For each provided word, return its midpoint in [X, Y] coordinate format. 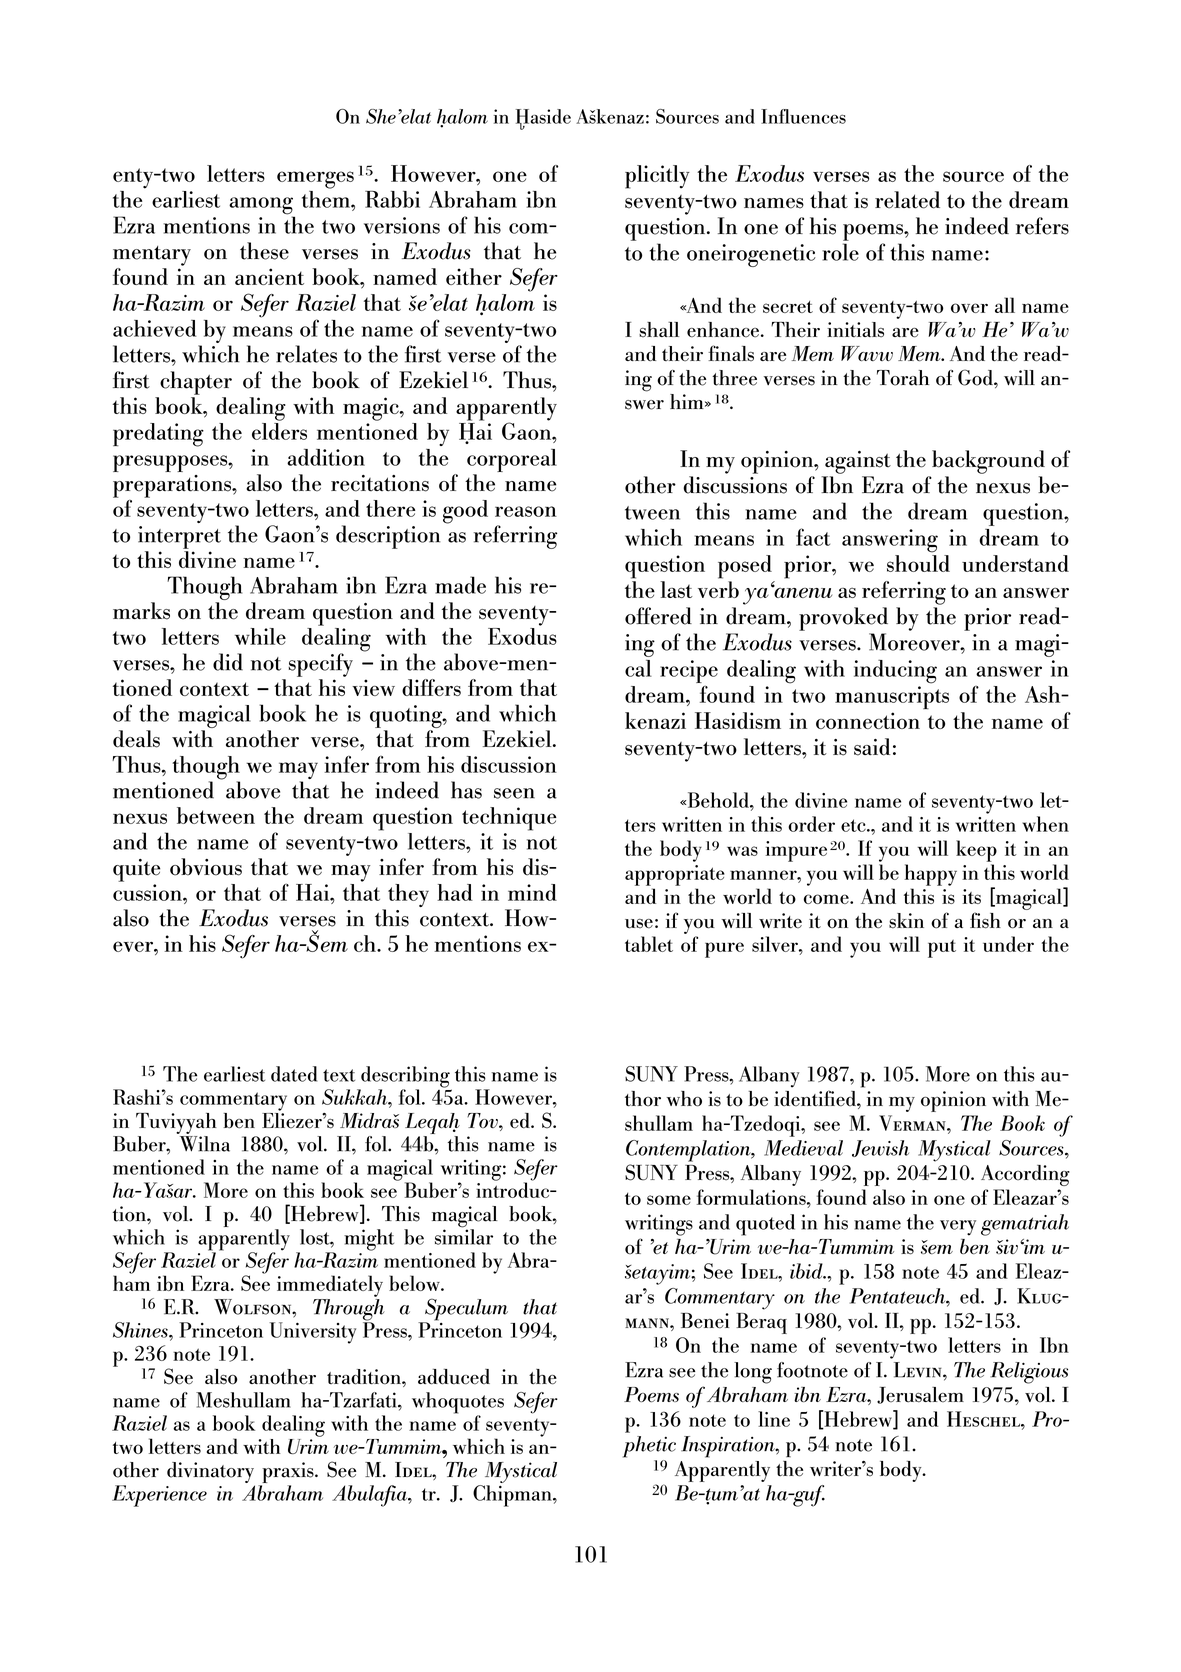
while [260, 636]
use [639, 924]
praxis [289, 1472]
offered [658, 616]
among [262, 207]
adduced [454, 1377]
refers [1042, 226]
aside [549, 116]
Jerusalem [920, 1395]
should [918, 563]
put [942, 949]
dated [294, 1074]
